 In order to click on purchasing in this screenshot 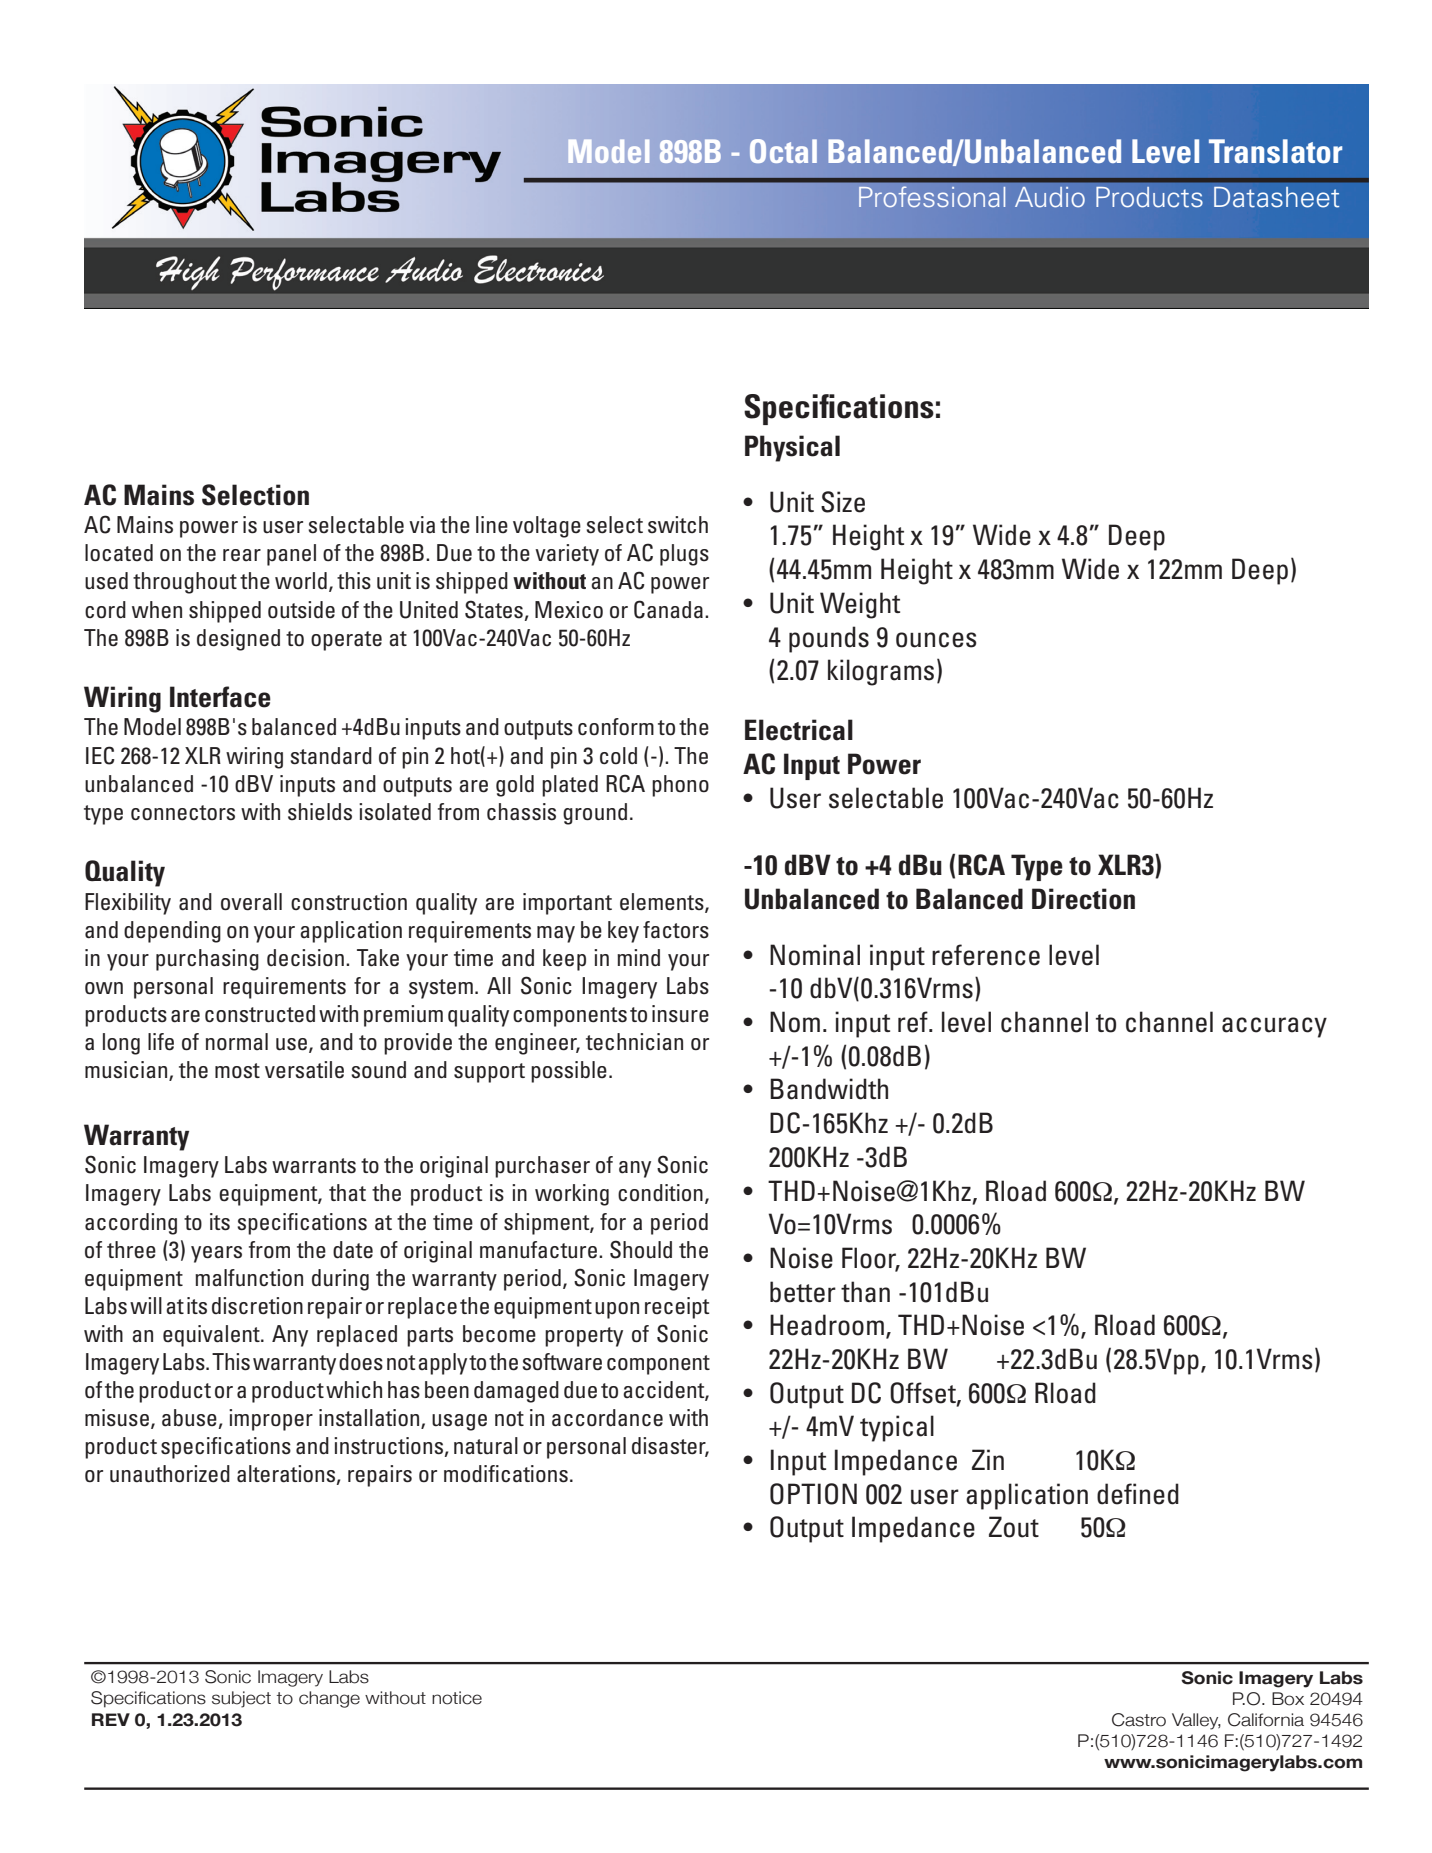, I will do `click(207, 960)`.
